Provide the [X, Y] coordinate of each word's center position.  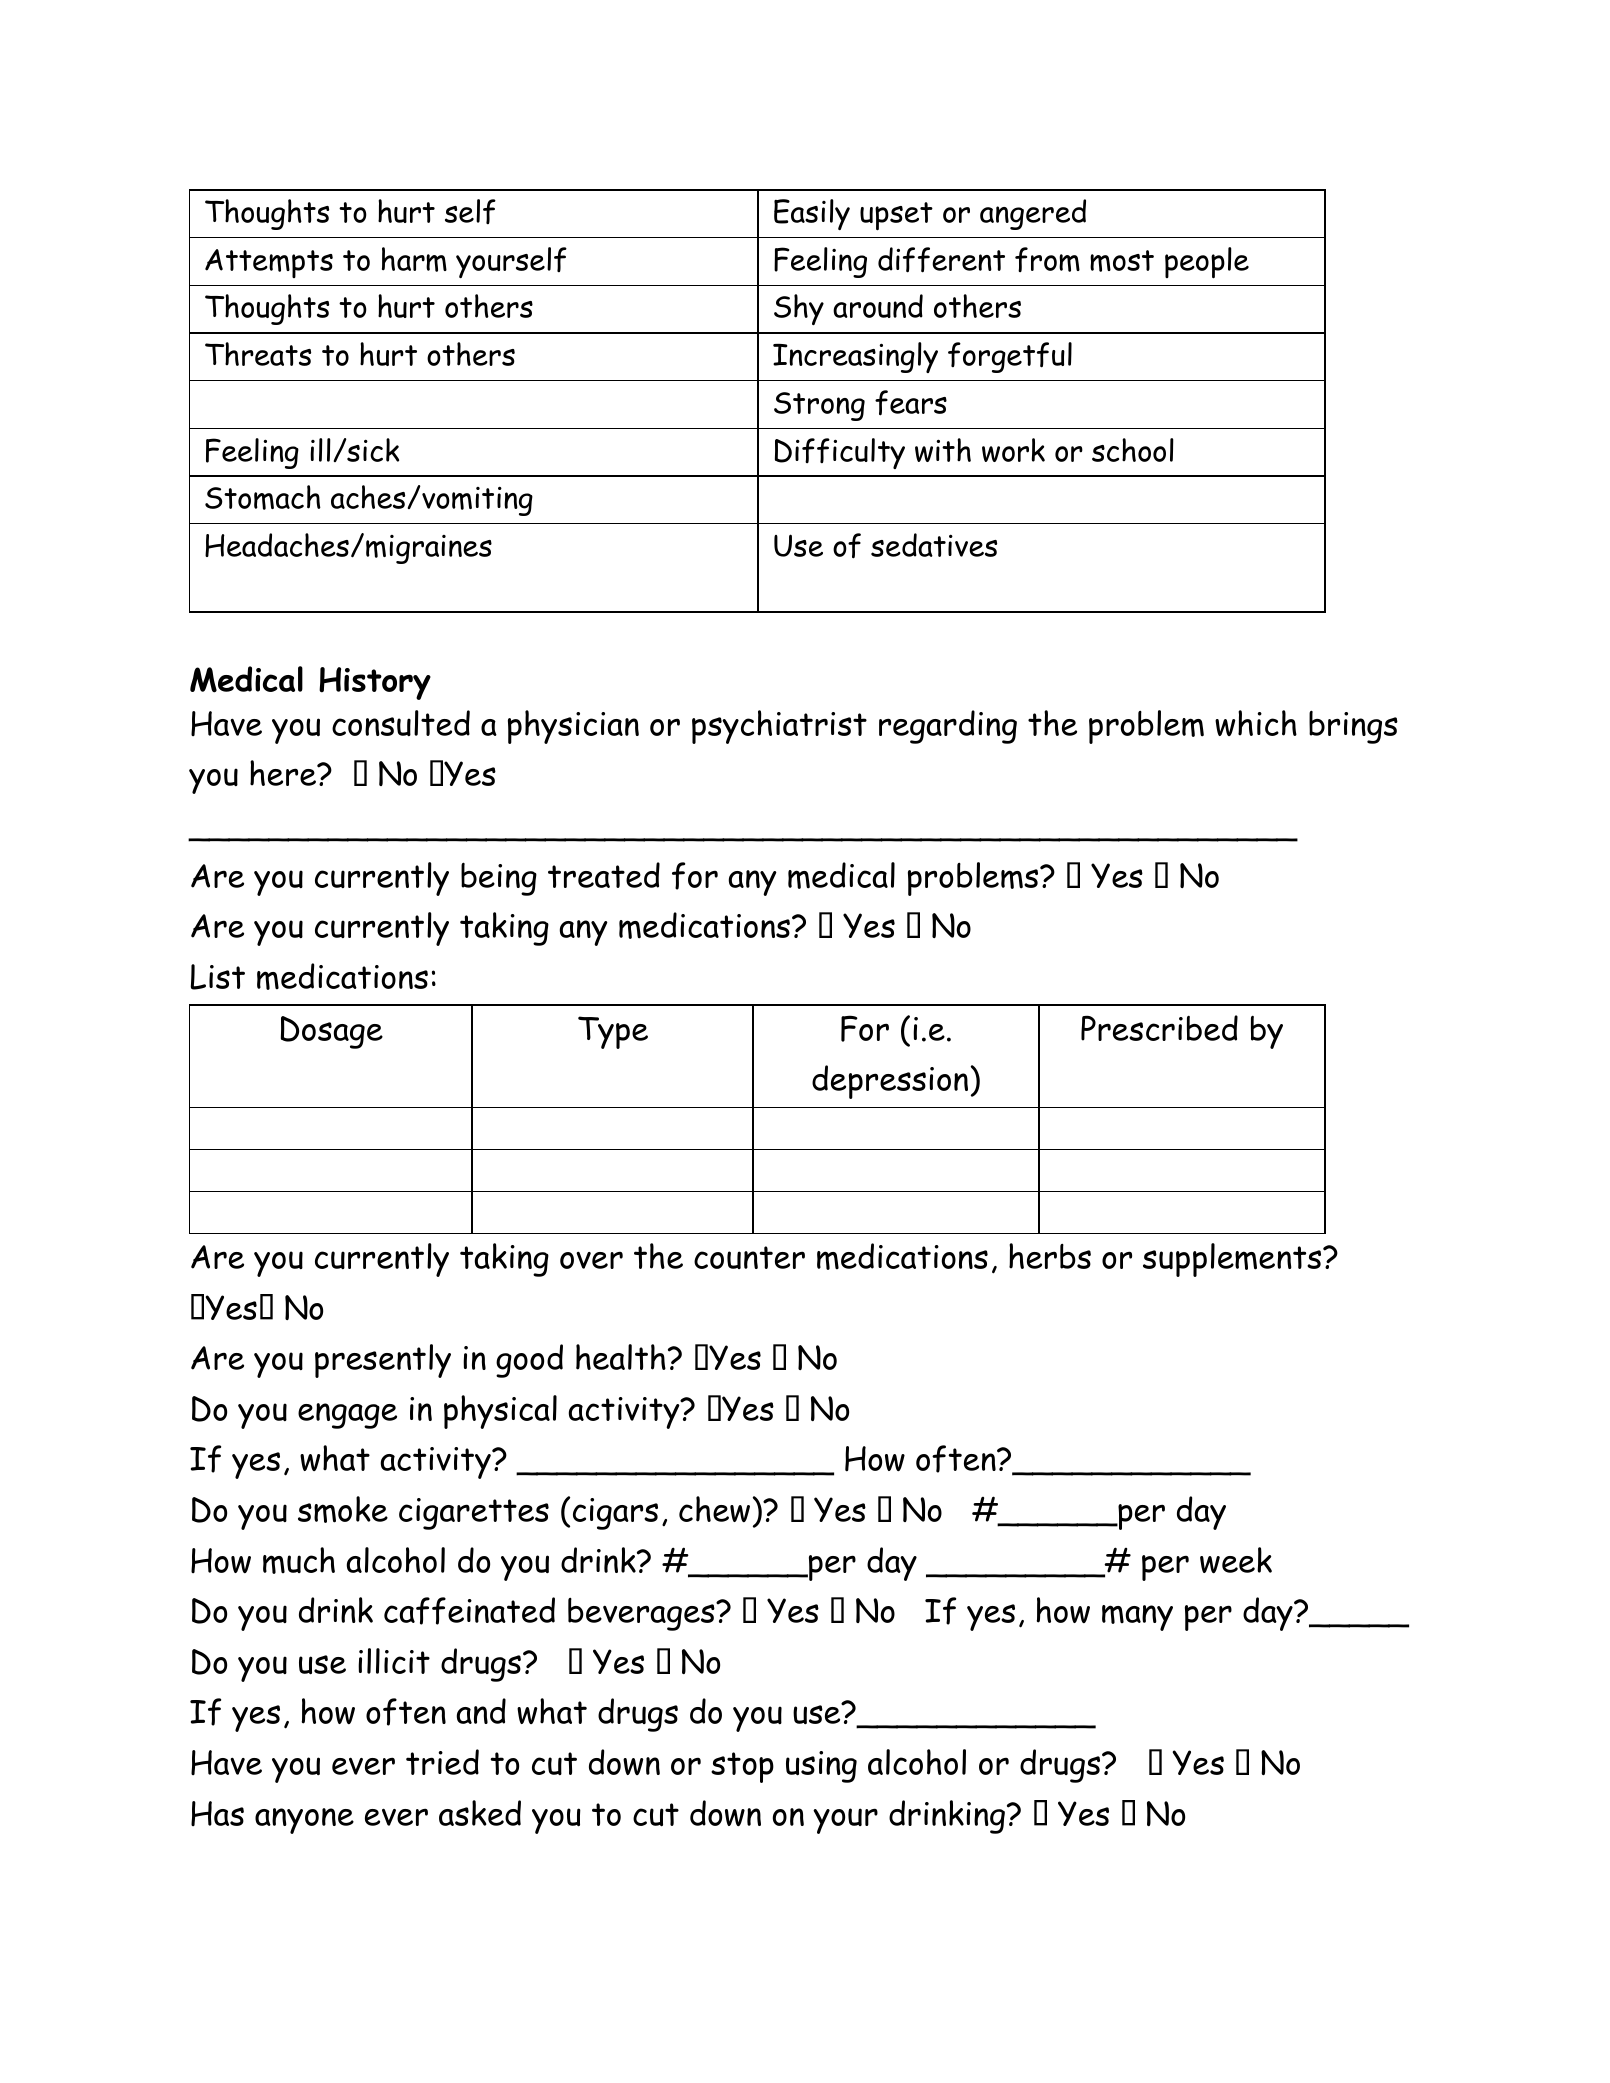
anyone [304, 1821]
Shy [799, 309]
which [1256, 723]
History [375, 683]
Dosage [332, 1032]
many [1137, 1618]
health [621, 1357]
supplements [1233, 1260]
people [1207, 263]
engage [347, 1416]
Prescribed [1159, 1028]
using [821, 1767]
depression [890, 1082]
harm [414, 259]
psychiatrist [779, 727]
